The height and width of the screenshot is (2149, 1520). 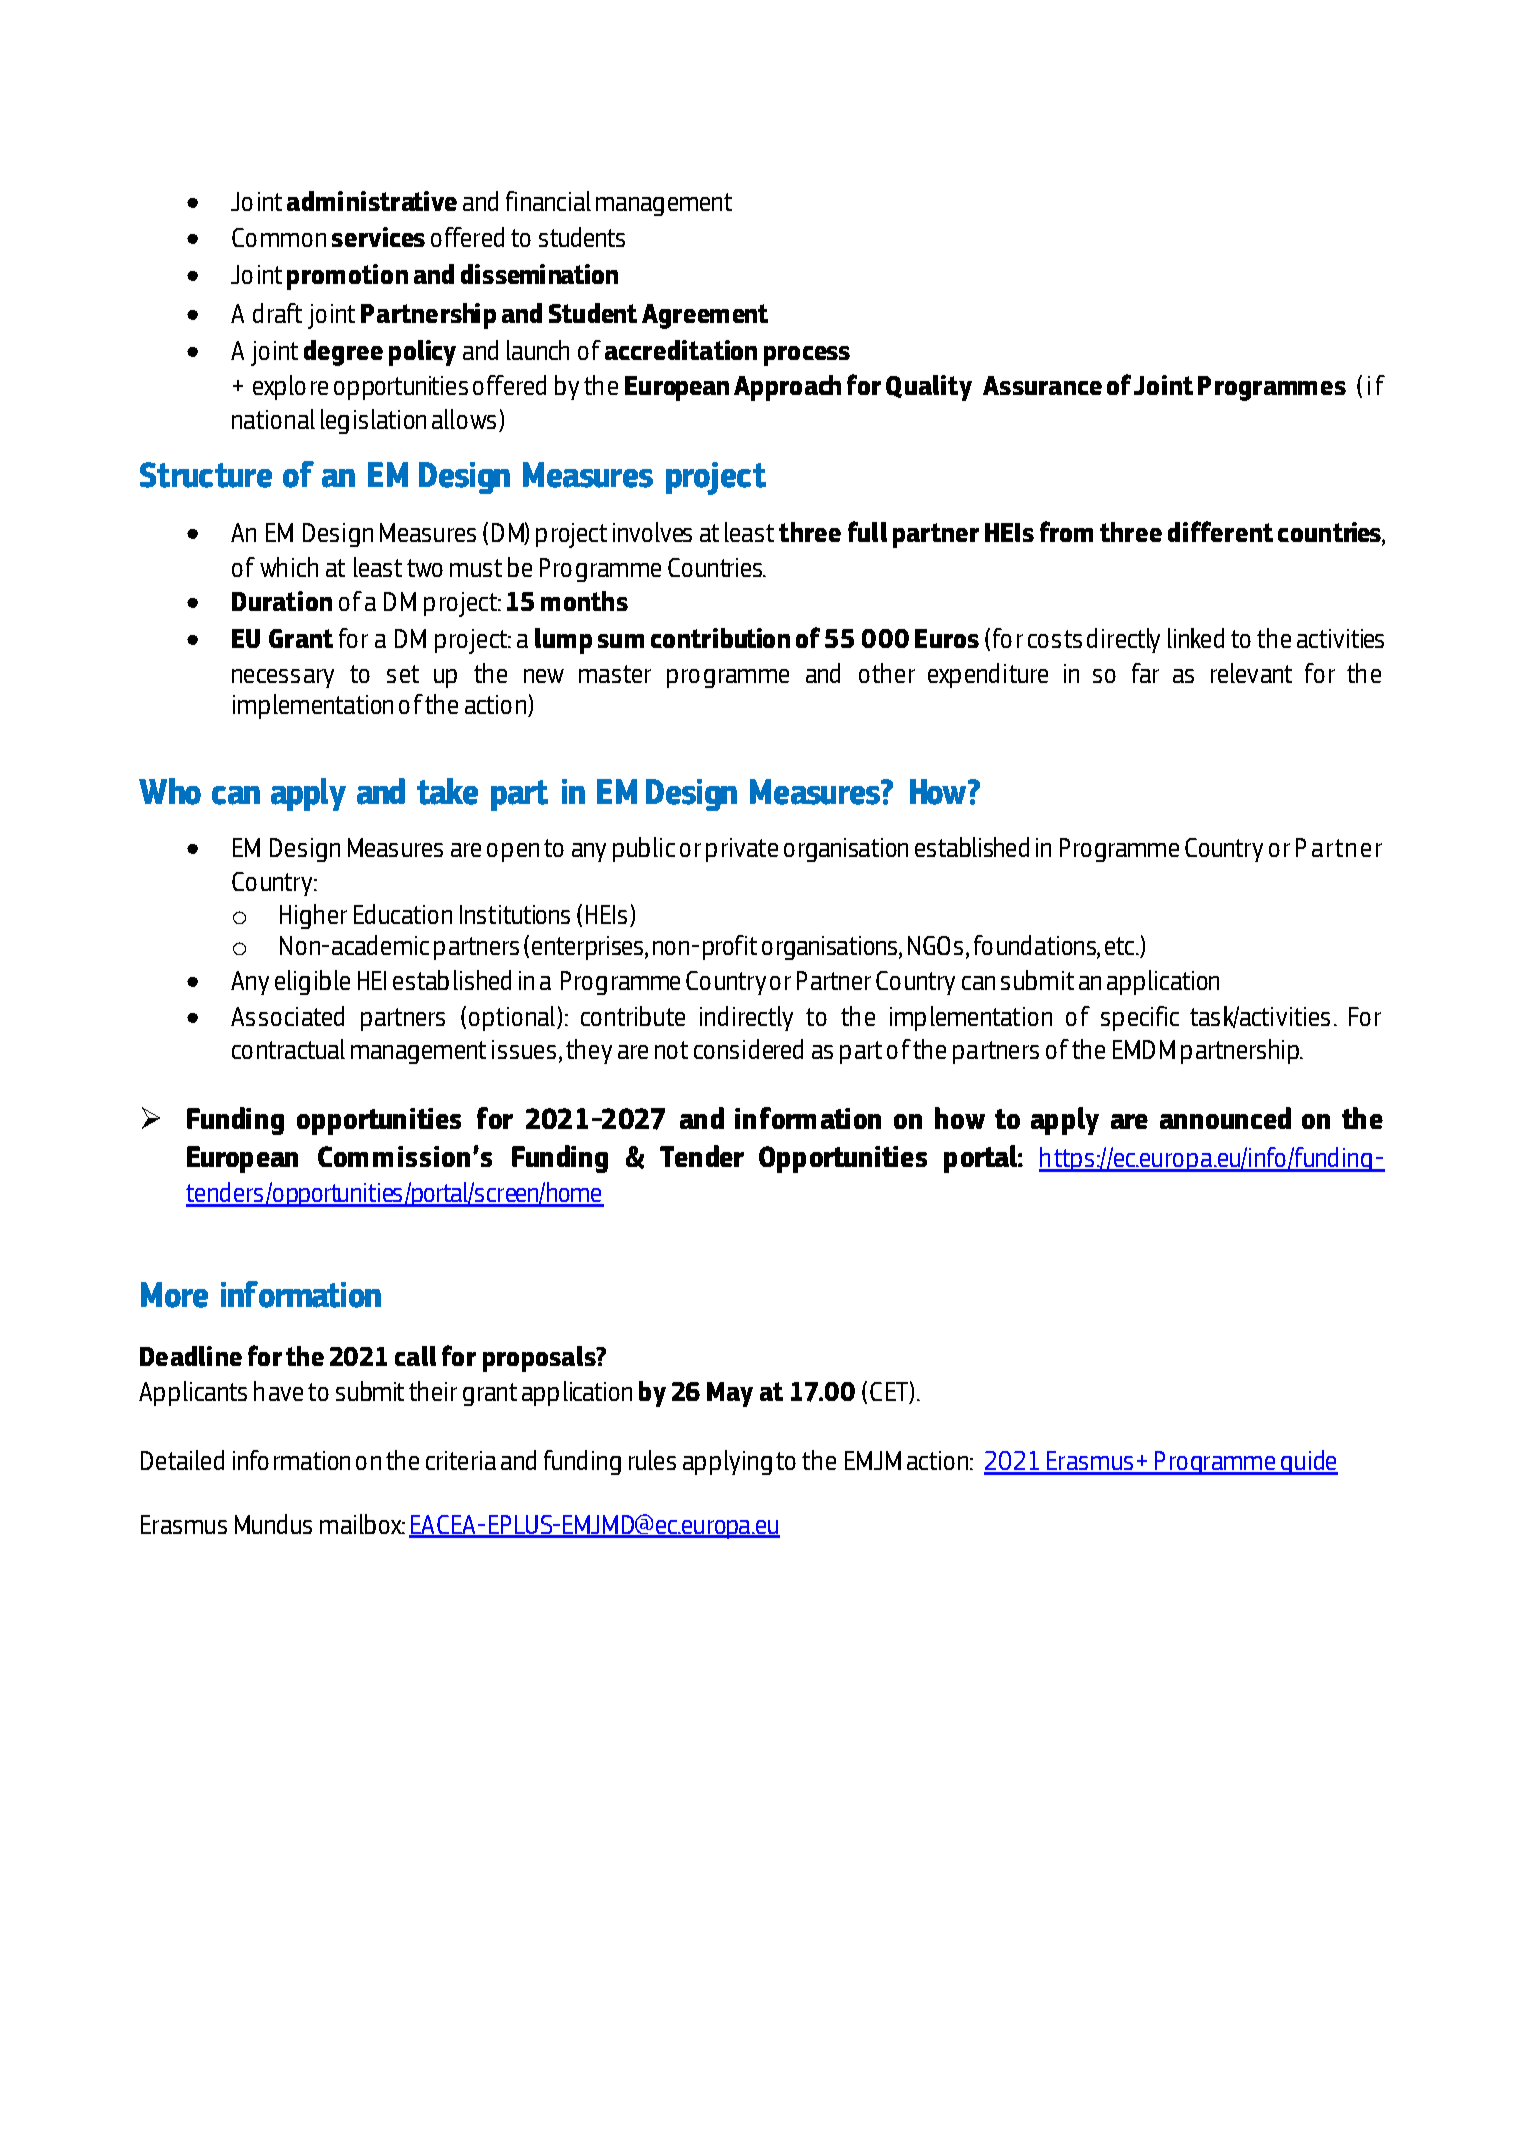 What do you see at coordinates (1196, 638) in the screenshot?
I see `linked` at bounding box center [1196, 638].
